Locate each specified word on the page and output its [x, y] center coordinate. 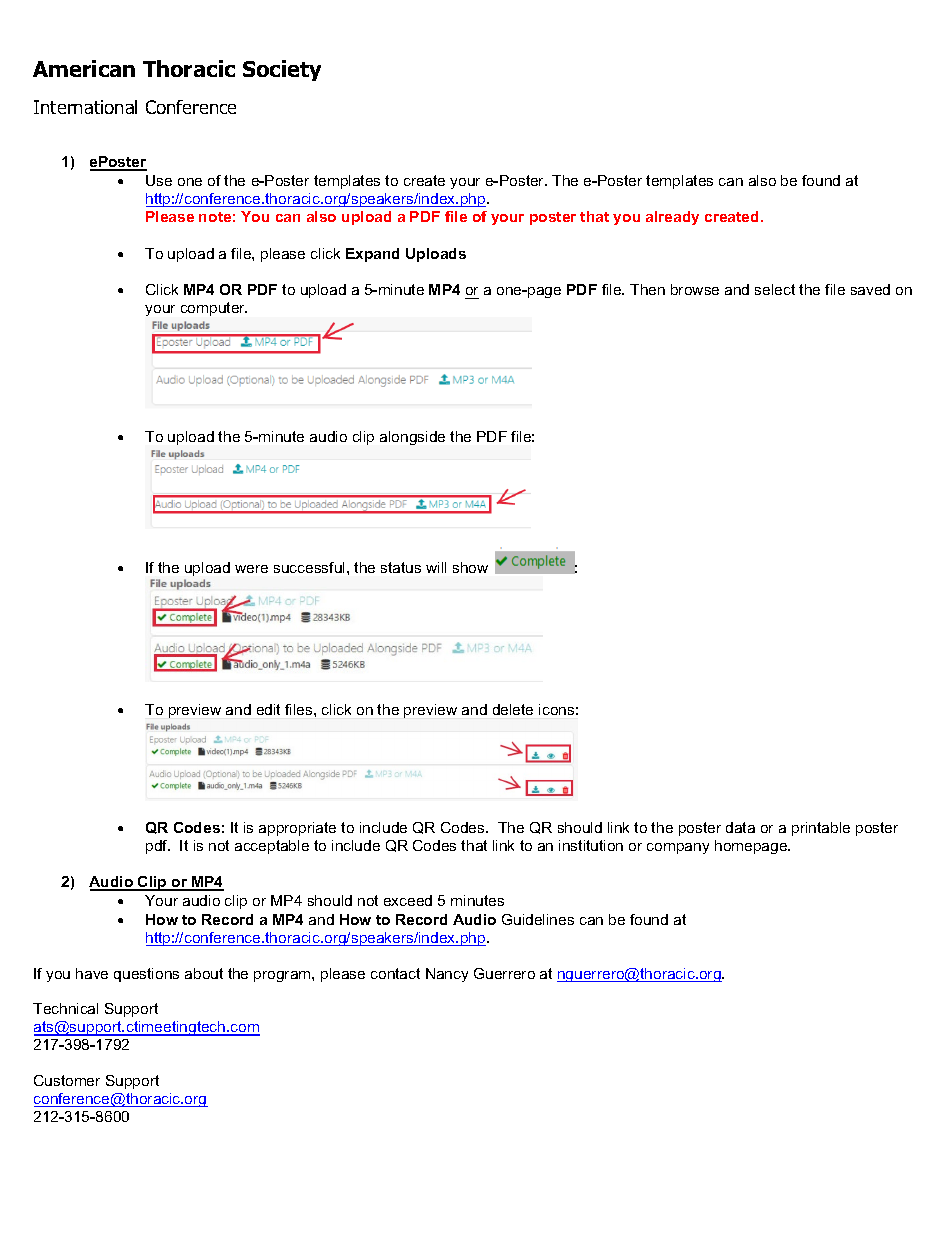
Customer [67, 1080]
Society [282, 70]
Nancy [447, 975]
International [85, 107]
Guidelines [538, 919]
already [672, 218]
